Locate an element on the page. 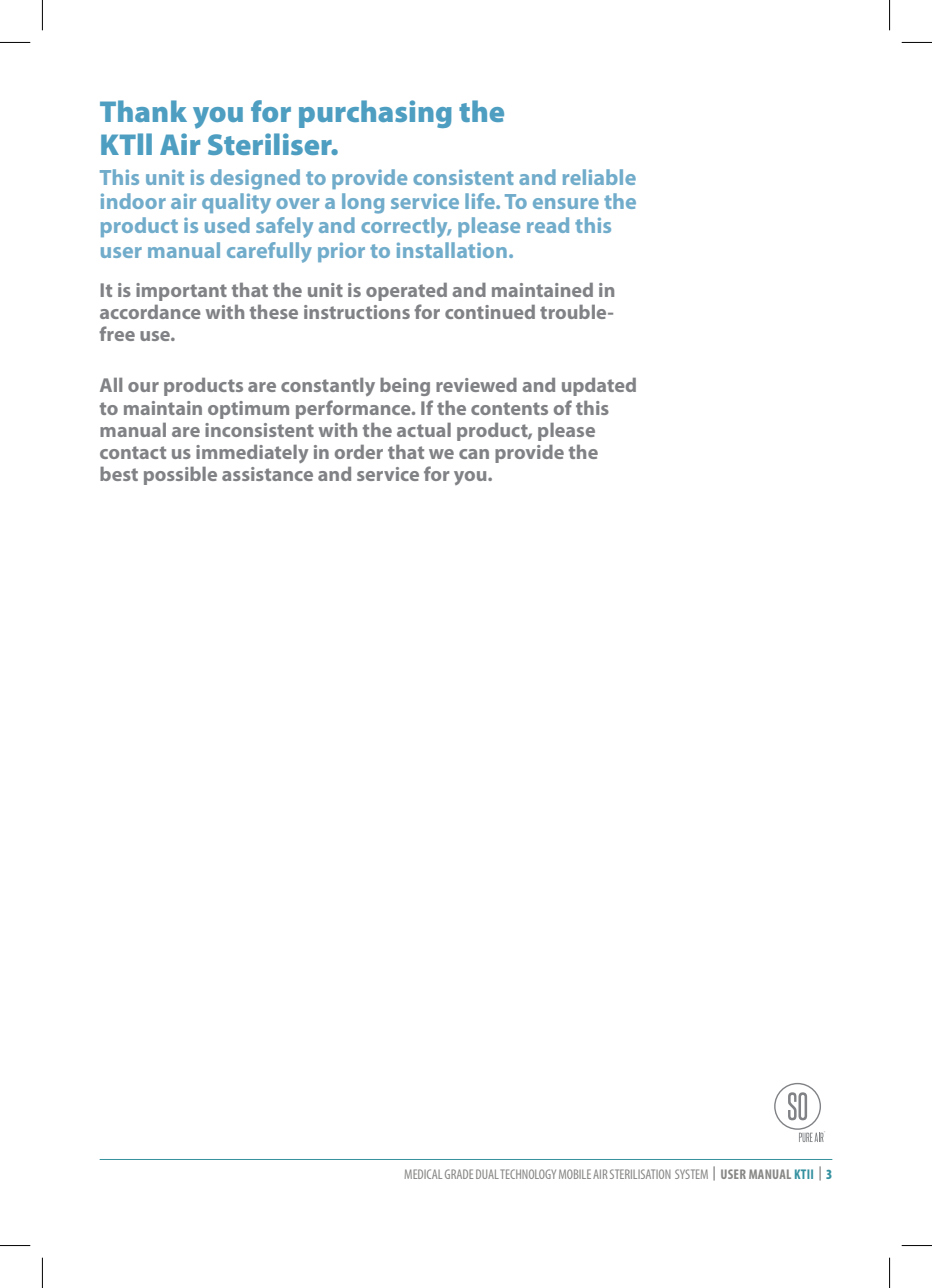  possible is located at coordinates (180, 476).
